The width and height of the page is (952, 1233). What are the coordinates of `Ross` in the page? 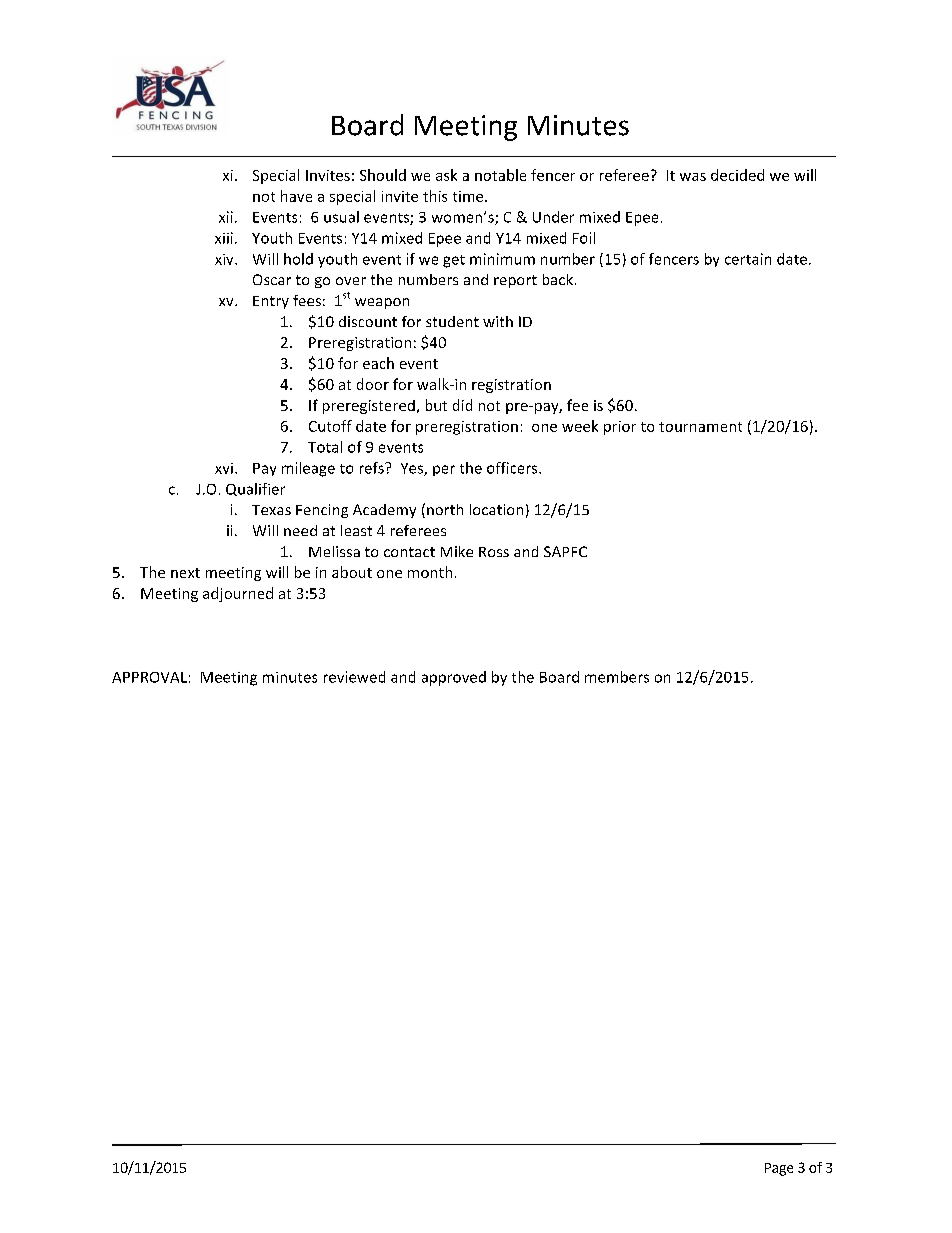 It's located at (494, 552).
